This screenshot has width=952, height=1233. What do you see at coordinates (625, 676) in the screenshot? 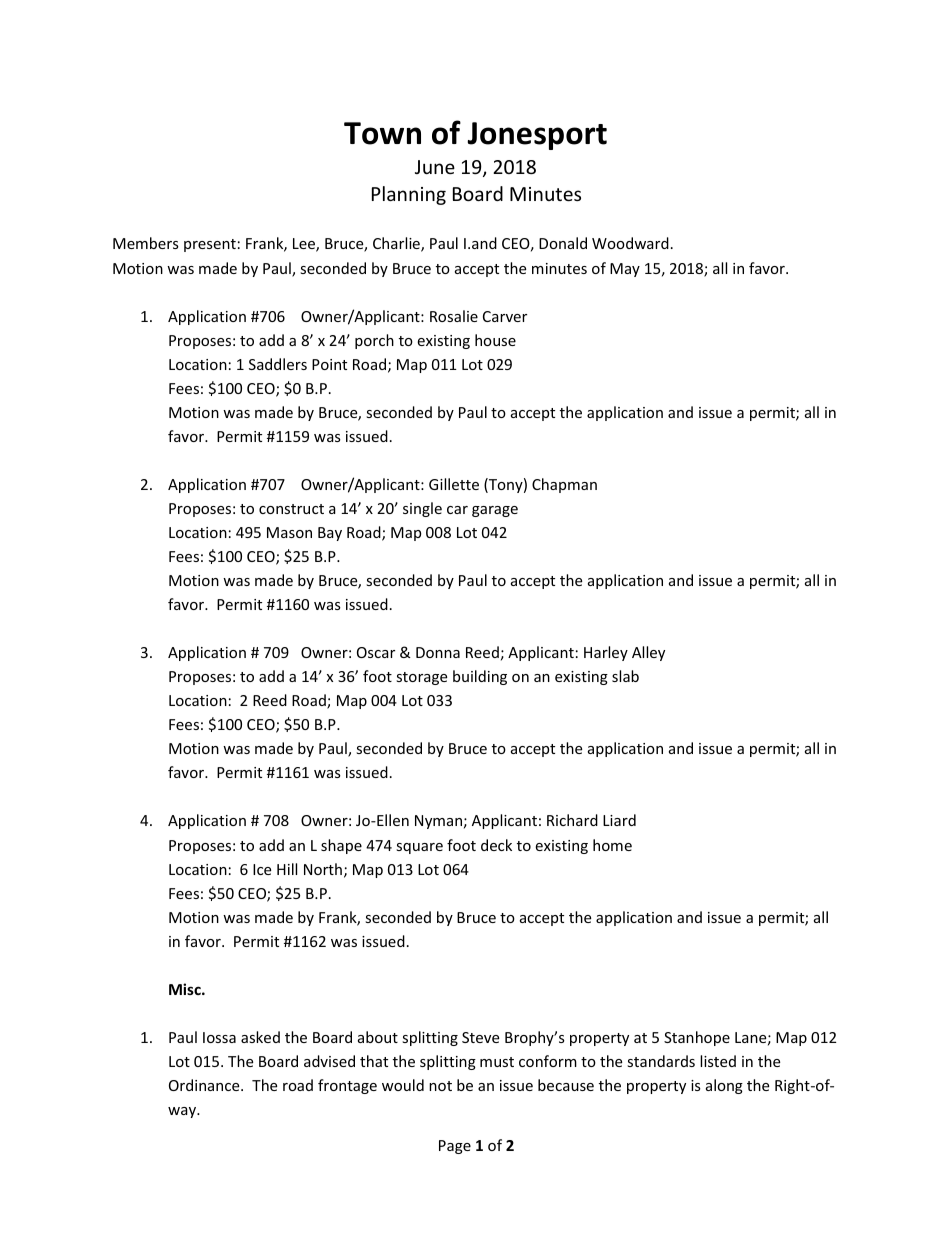
I see `slab` at bounding box center [625, 676].
